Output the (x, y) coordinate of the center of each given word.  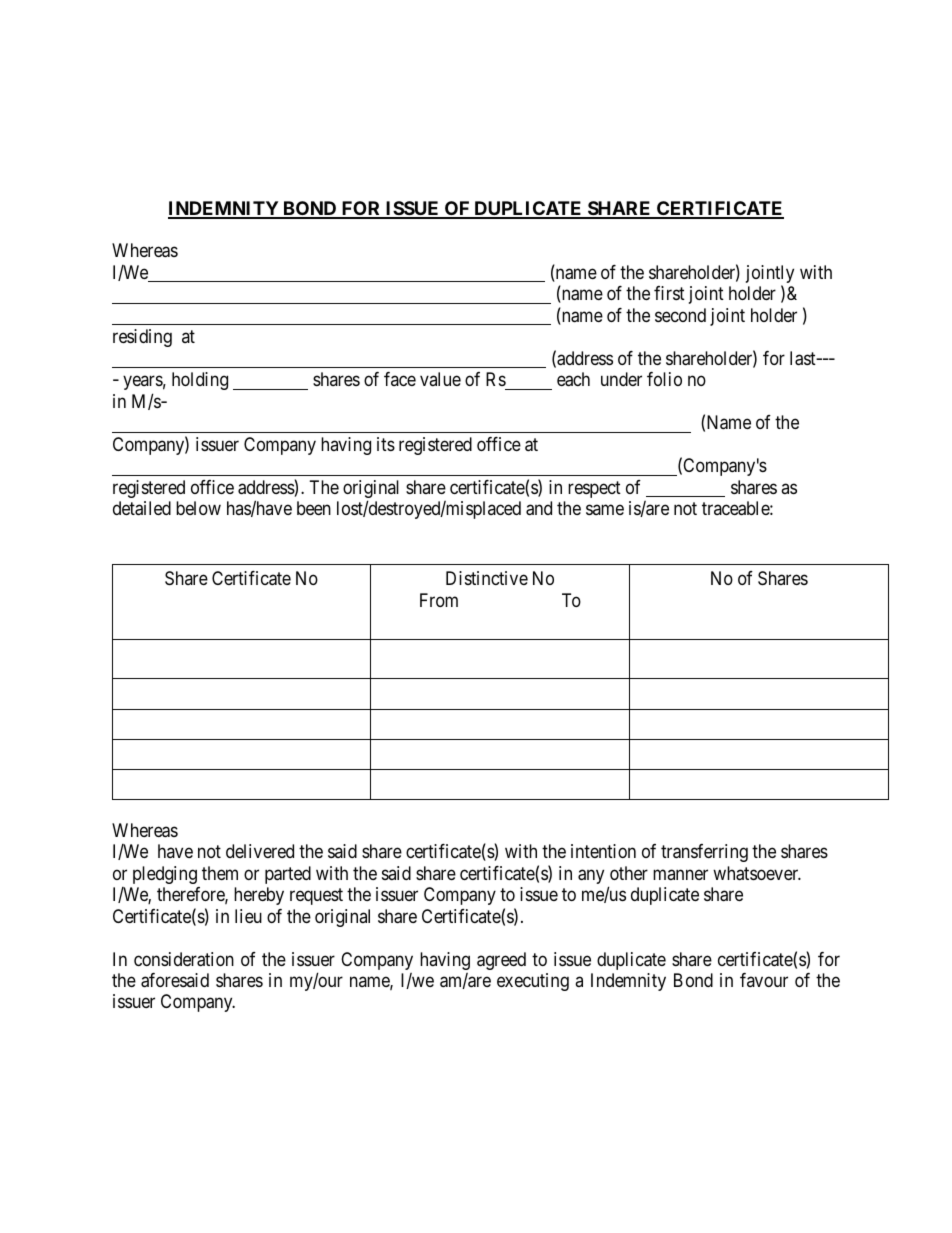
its (386, 444)
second (680, 315)
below (198, 508)
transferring (704, 853)
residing (142, 338)
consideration (184, 959)
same (605, 510)
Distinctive (487, 578)
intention (603, 851)
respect (594, 489)
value (440, 379)
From (439, 600)
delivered (260, 851)
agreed (501, 961)
